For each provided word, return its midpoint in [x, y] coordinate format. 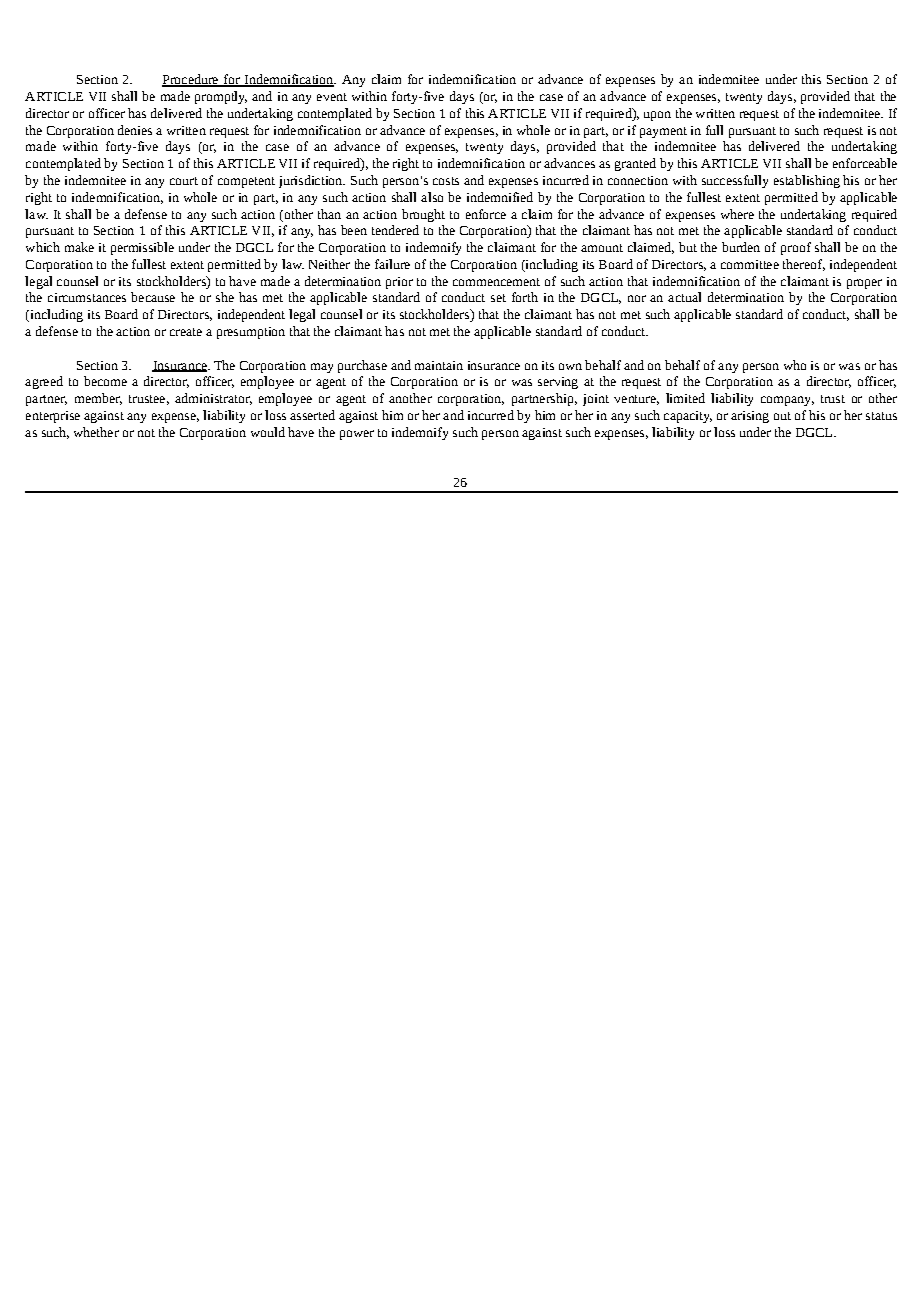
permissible [142, 248]
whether [96, 432]
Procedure [191, 80]
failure [392, 264]
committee [750, 264]
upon [657, 116]
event [332, 97]
